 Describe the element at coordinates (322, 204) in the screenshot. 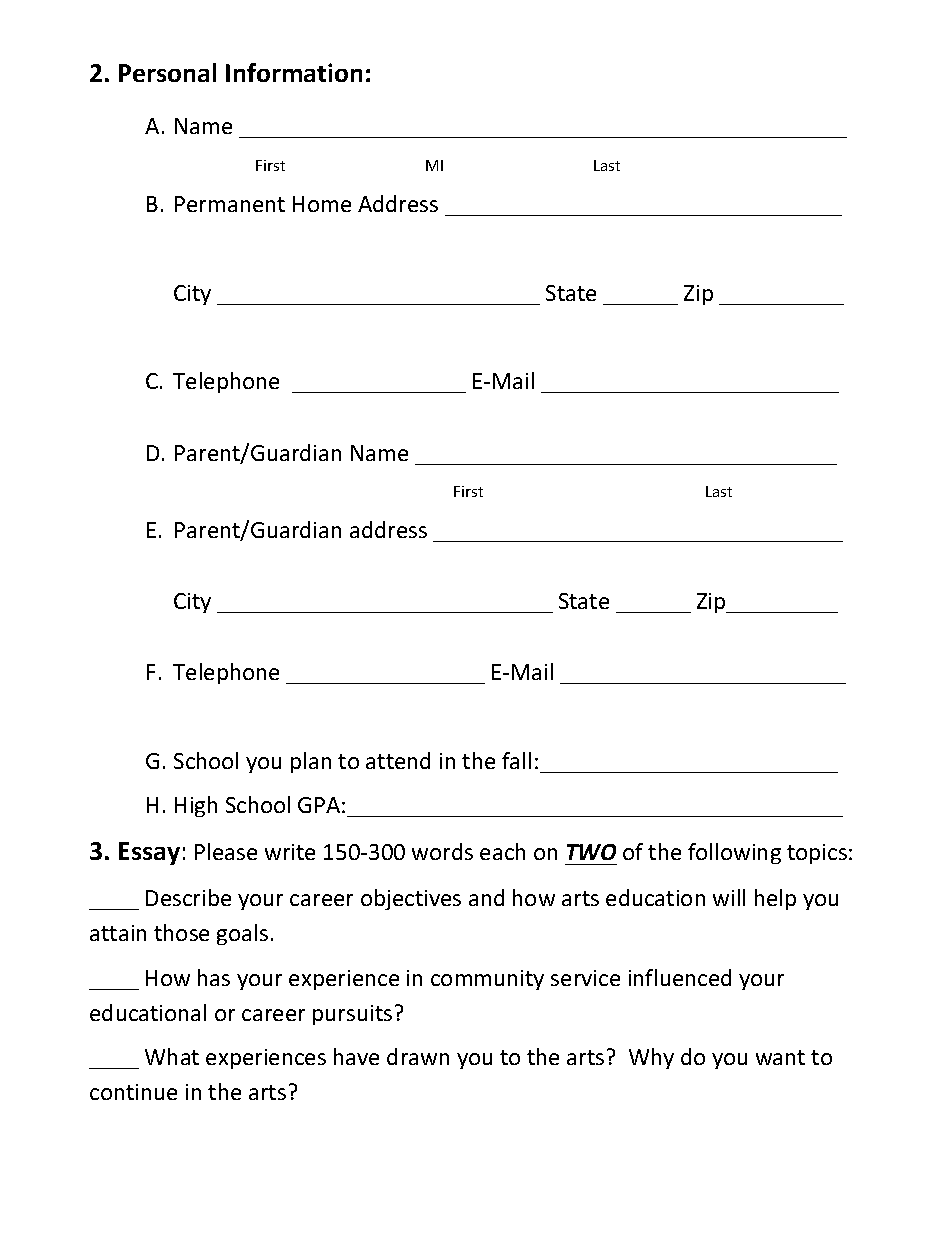

I see `Home` at that location.
